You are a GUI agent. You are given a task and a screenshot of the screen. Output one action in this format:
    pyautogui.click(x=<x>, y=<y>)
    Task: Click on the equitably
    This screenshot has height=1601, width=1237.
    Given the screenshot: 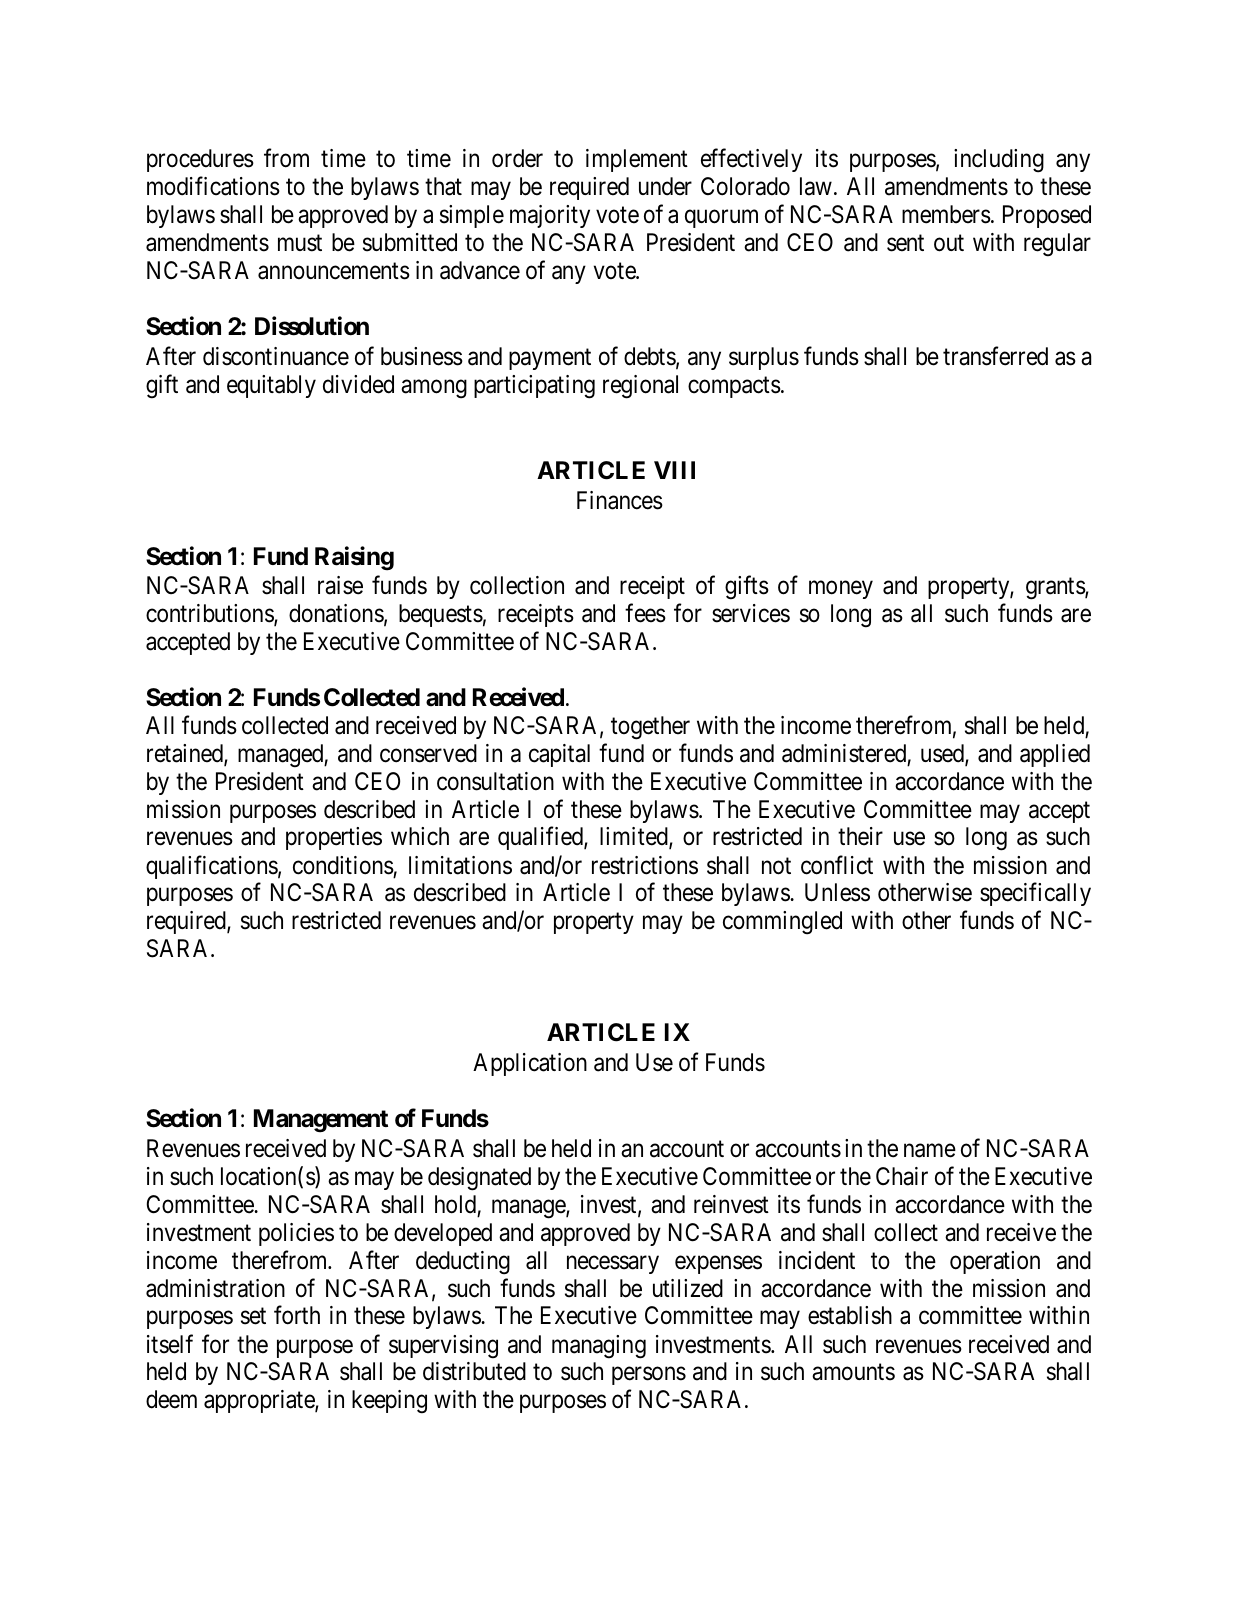 What is the action you would take?
    pyautogui.click(x=271, y=386)
